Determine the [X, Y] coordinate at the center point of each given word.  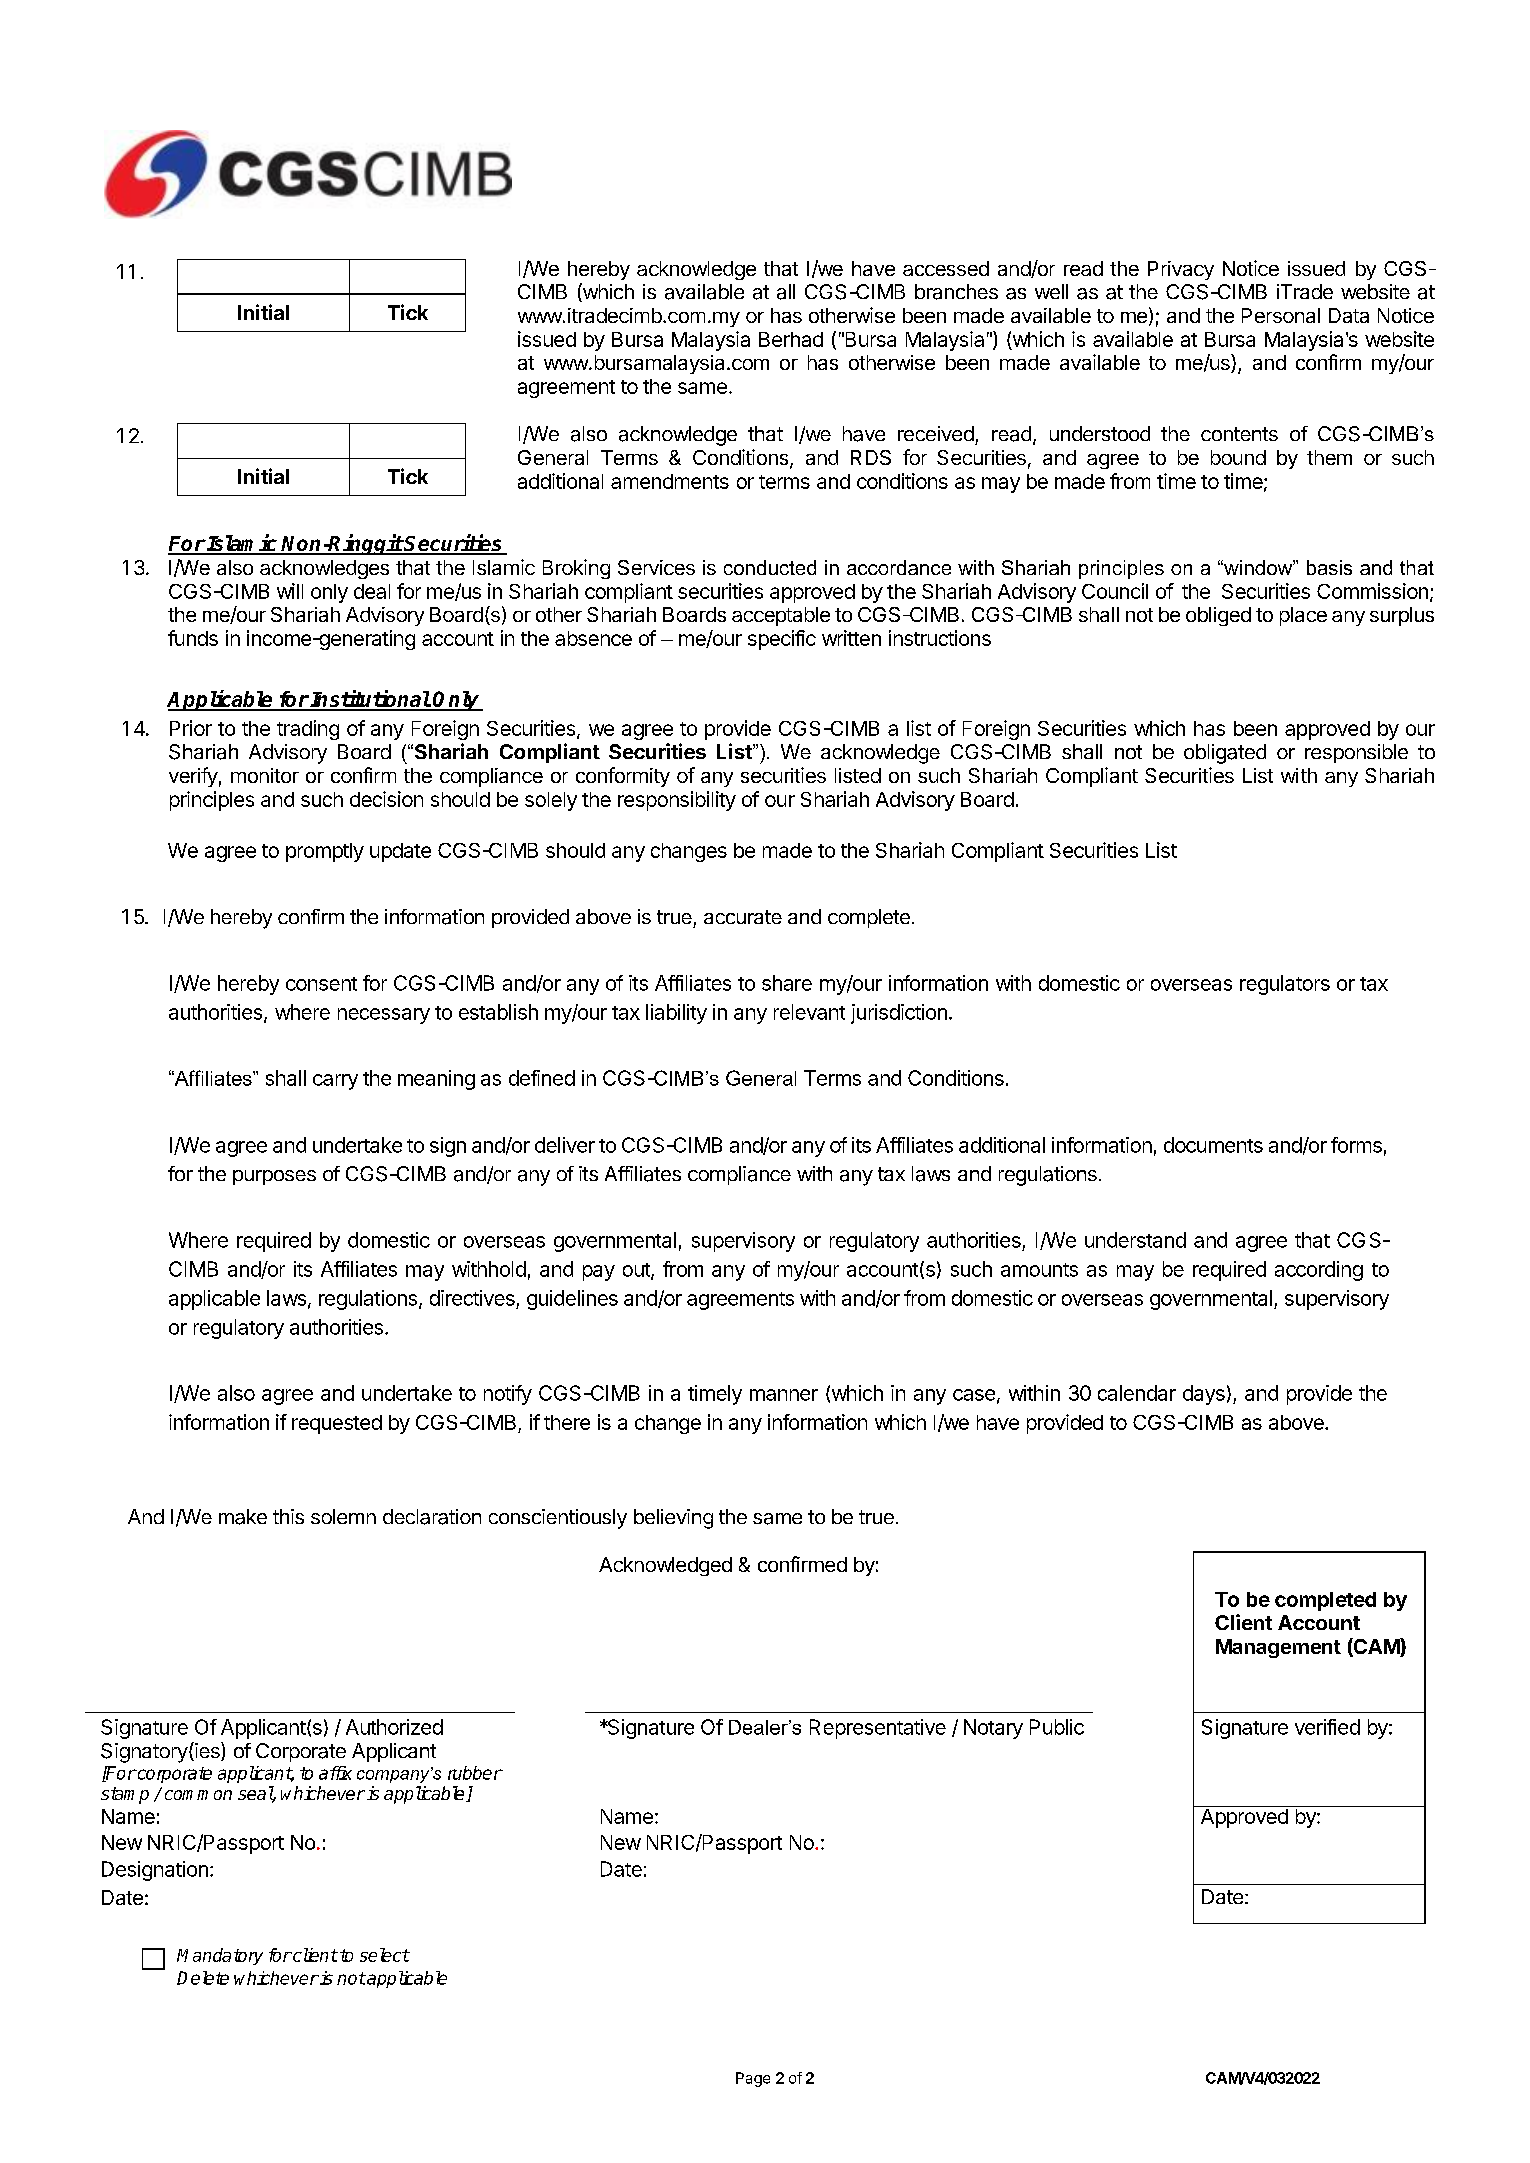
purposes [274, 1177]
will [290, 591]
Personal [1281, 315]
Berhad [791, 339]
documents [1213, 1145]
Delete [203, 1978]
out [637, 1271]
